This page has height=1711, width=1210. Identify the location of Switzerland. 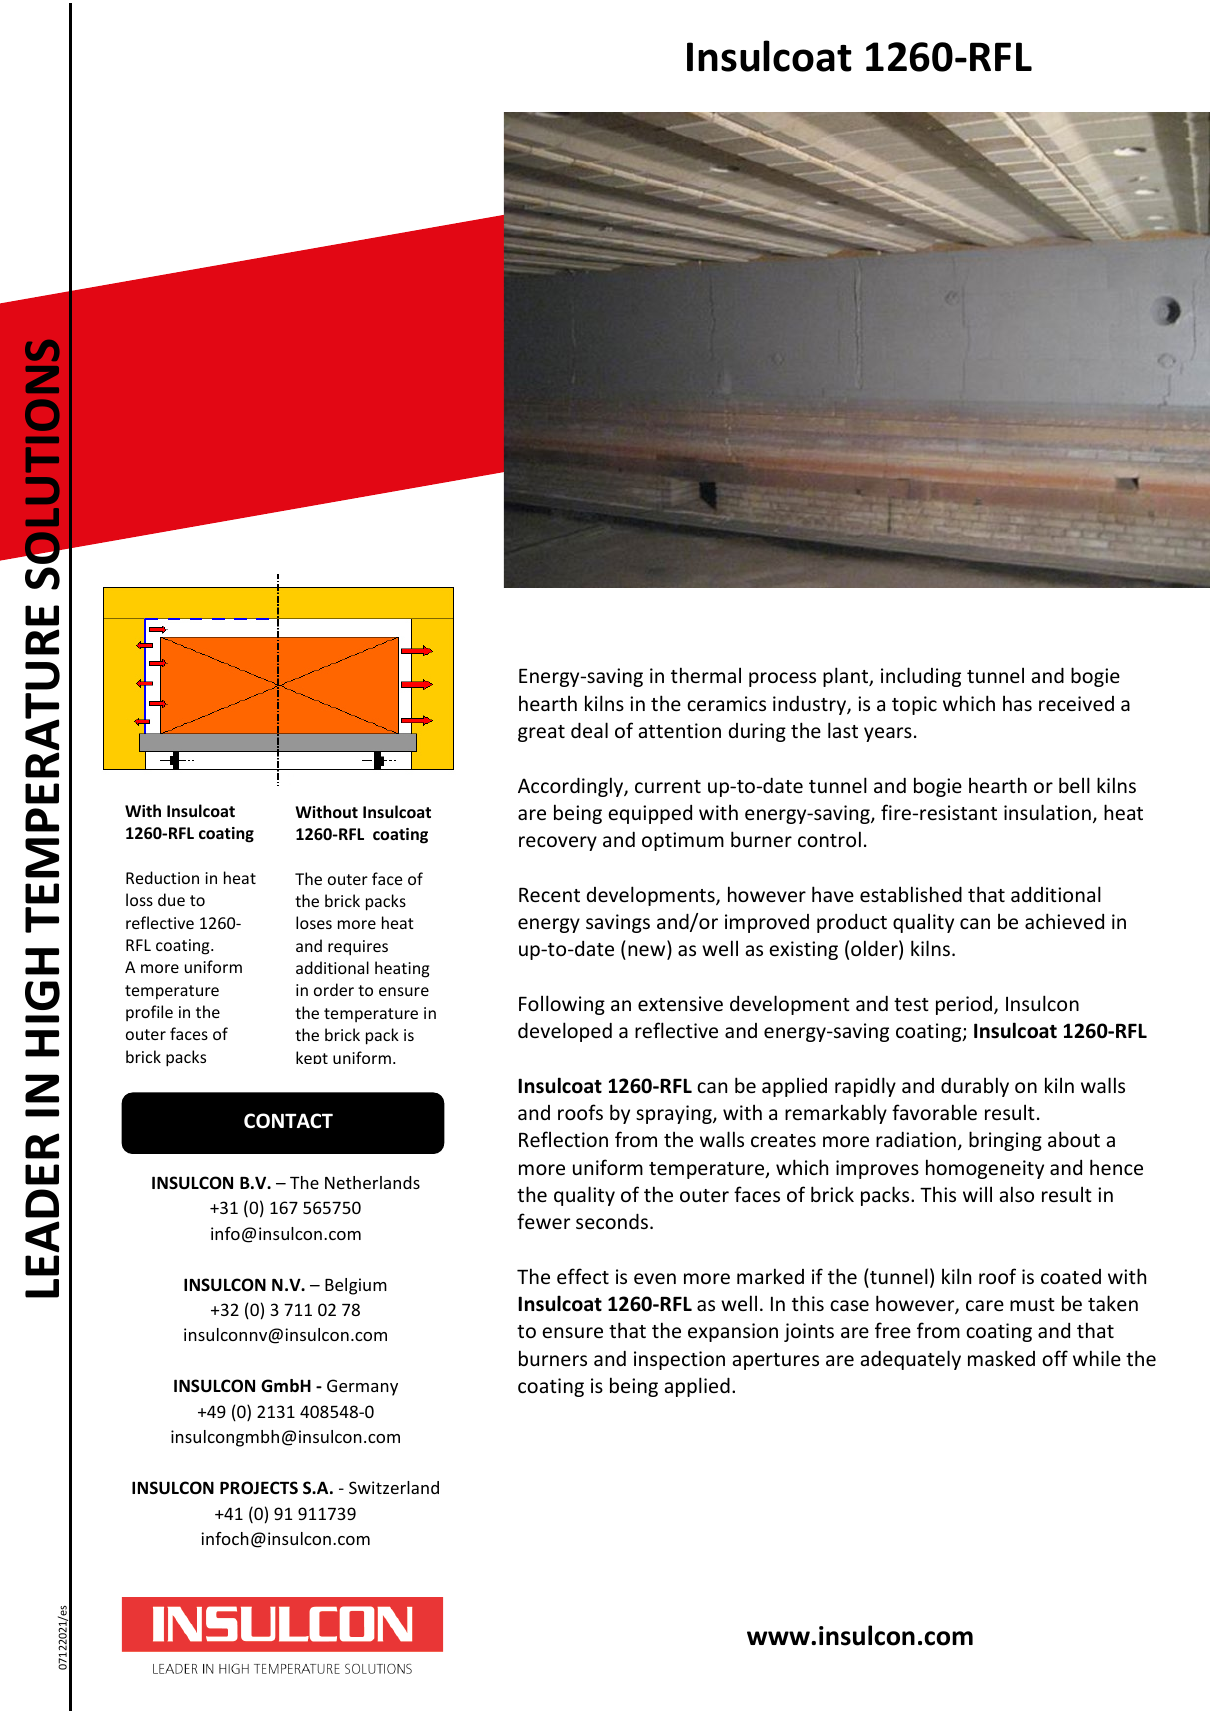
(394, 1487).
